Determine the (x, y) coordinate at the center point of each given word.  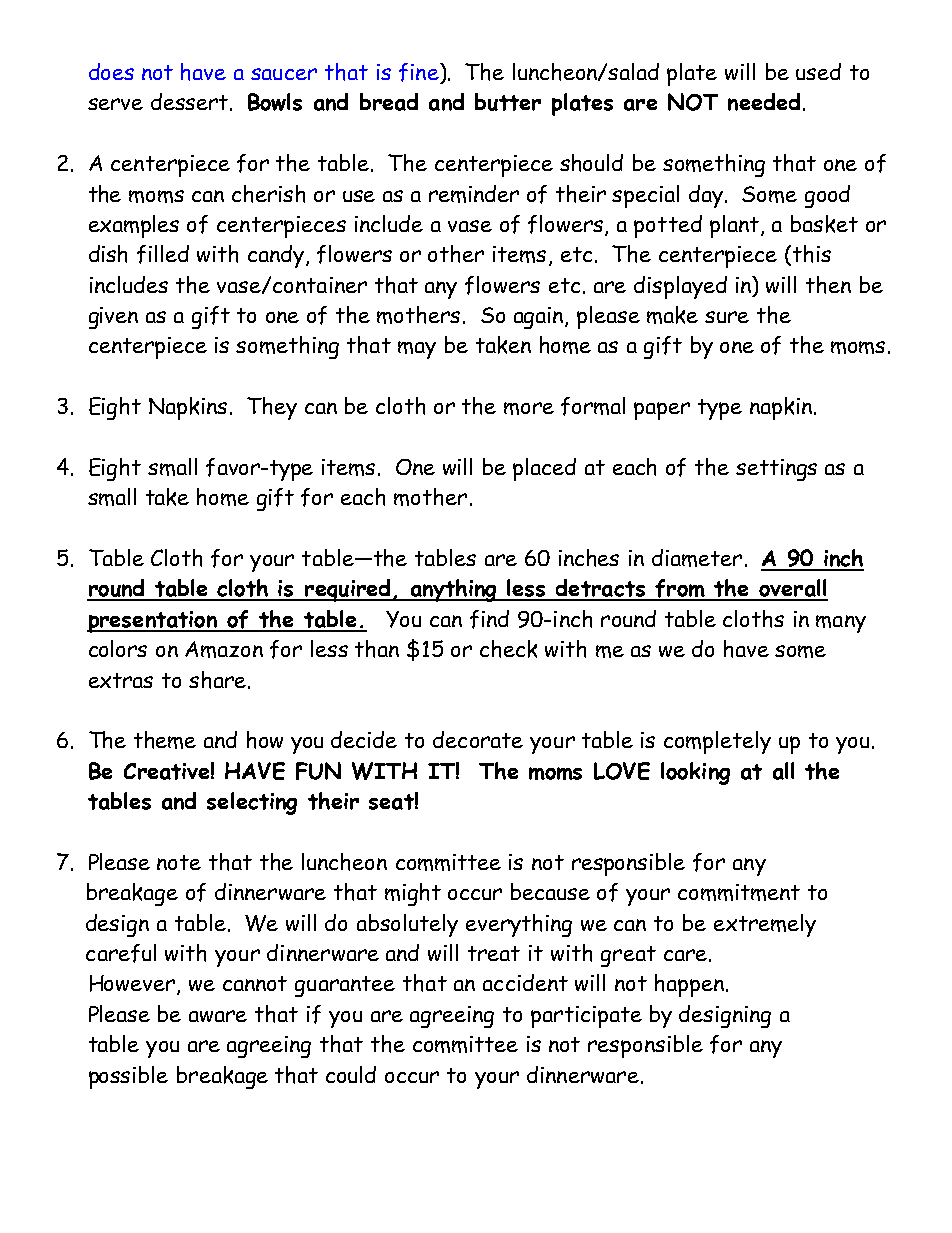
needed (764, 102)
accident (525, 982)
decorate (478, 739)
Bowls (275, 102)
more (529, 408)
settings (776, 470)
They (272, 408)
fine (420, 73)
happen (689, 985)
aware (218, 1016)
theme (165, 740)
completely (717, 742)
